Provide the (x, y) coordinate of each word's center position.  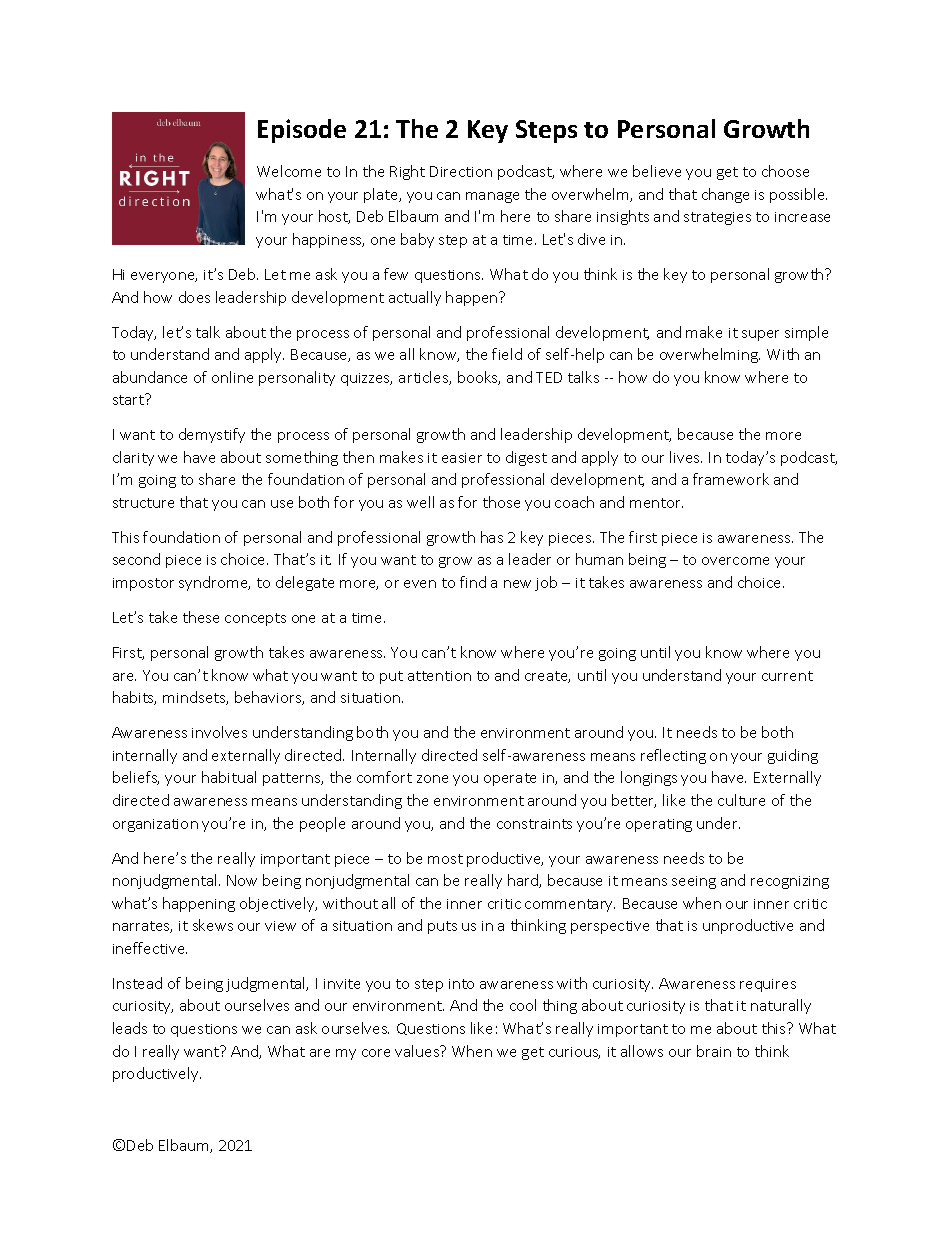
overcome (735, 561)
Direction (461, 171)
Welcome (289, 171)
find (473, 582)
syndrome (214, 583)
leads (130, 1028)
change (725, 195)
